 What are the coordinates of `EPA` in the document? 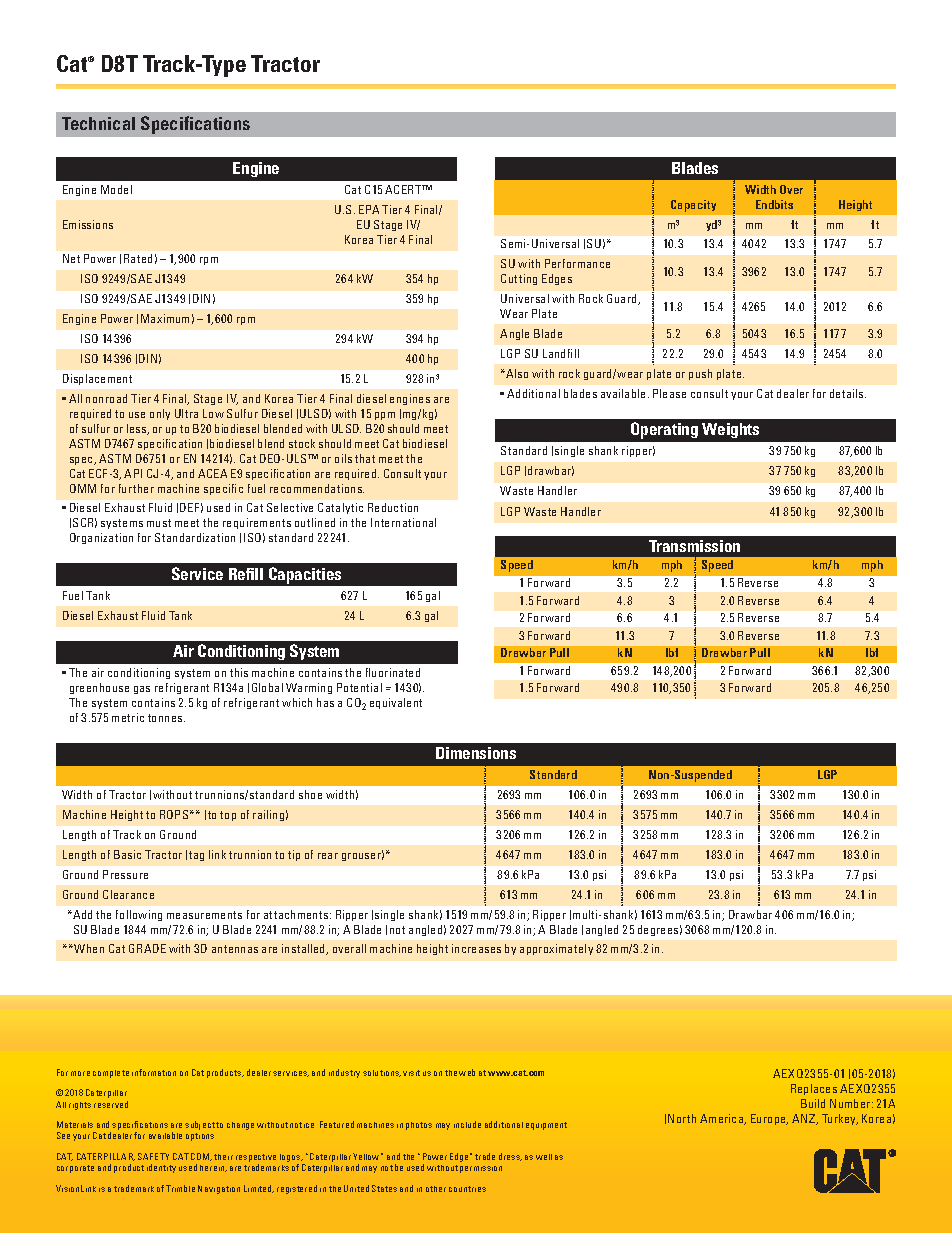 It's located at (369, 209).
